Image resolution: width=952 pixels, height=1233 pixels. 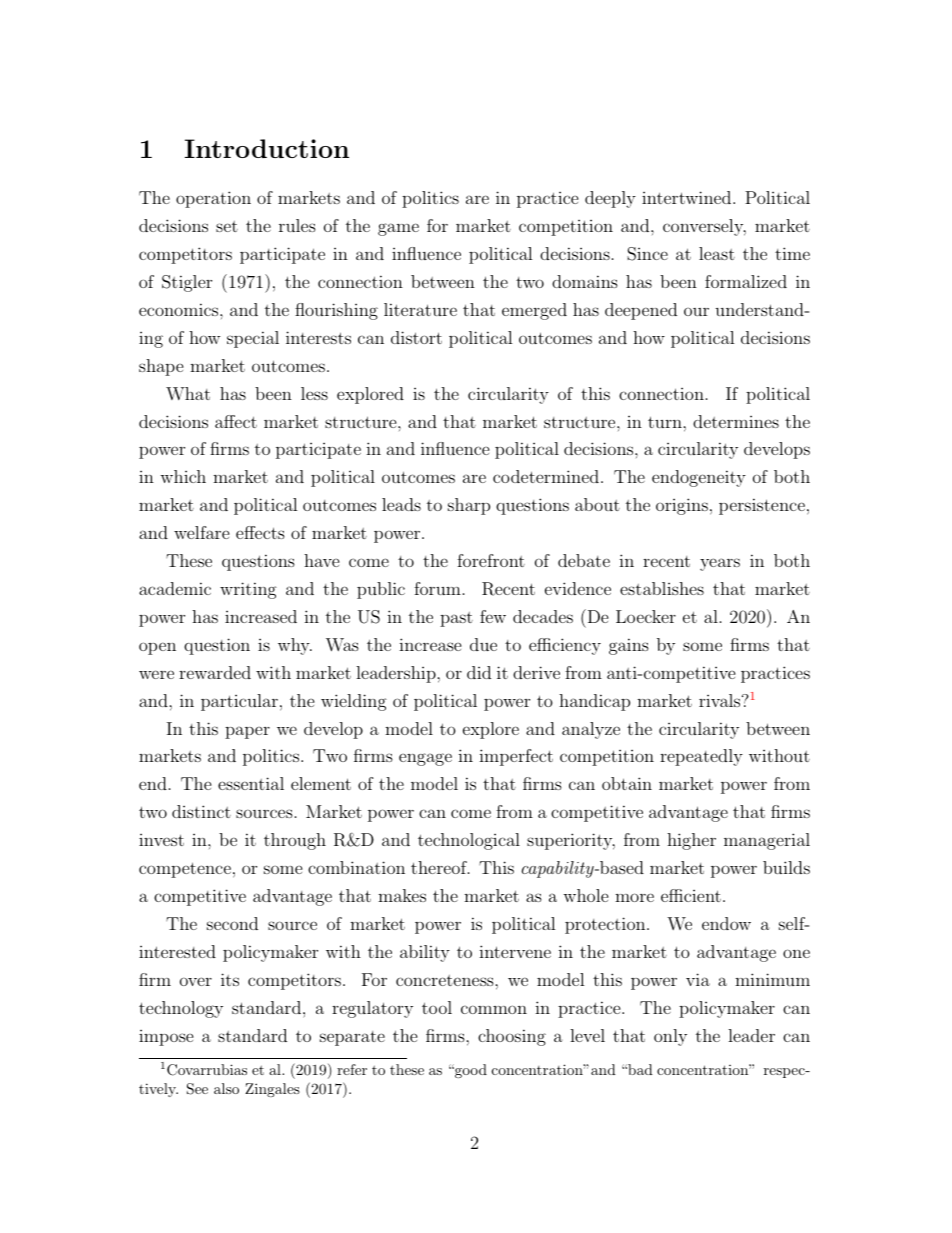 I want to click on only, so click(x=670, y=1037).
